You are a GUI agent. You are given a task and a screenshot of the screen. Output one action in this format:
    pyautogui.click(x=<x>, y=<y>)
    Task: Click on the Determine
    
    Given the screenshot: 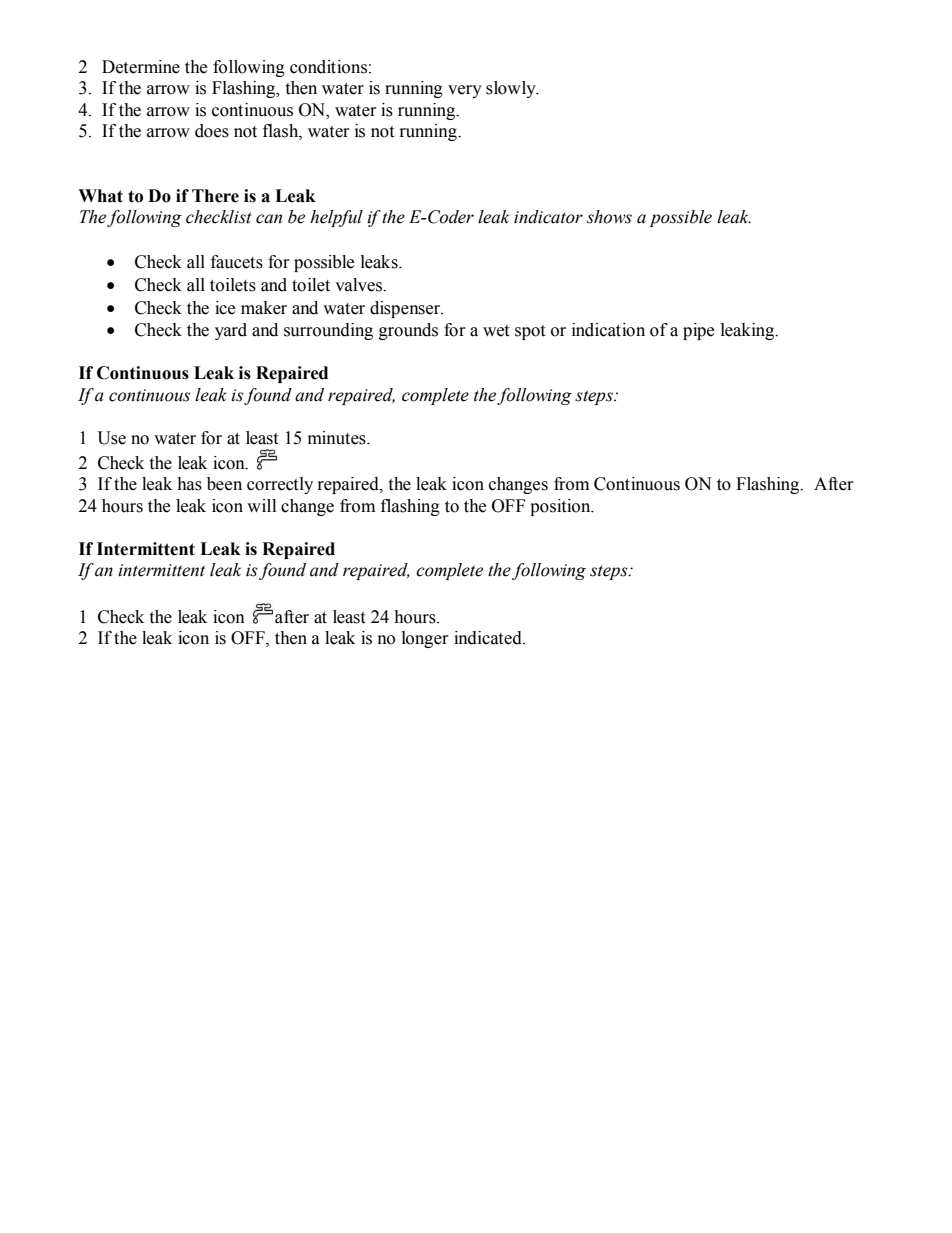 What is the action you would take?
    pyautogui.click(x=141, y=67)
